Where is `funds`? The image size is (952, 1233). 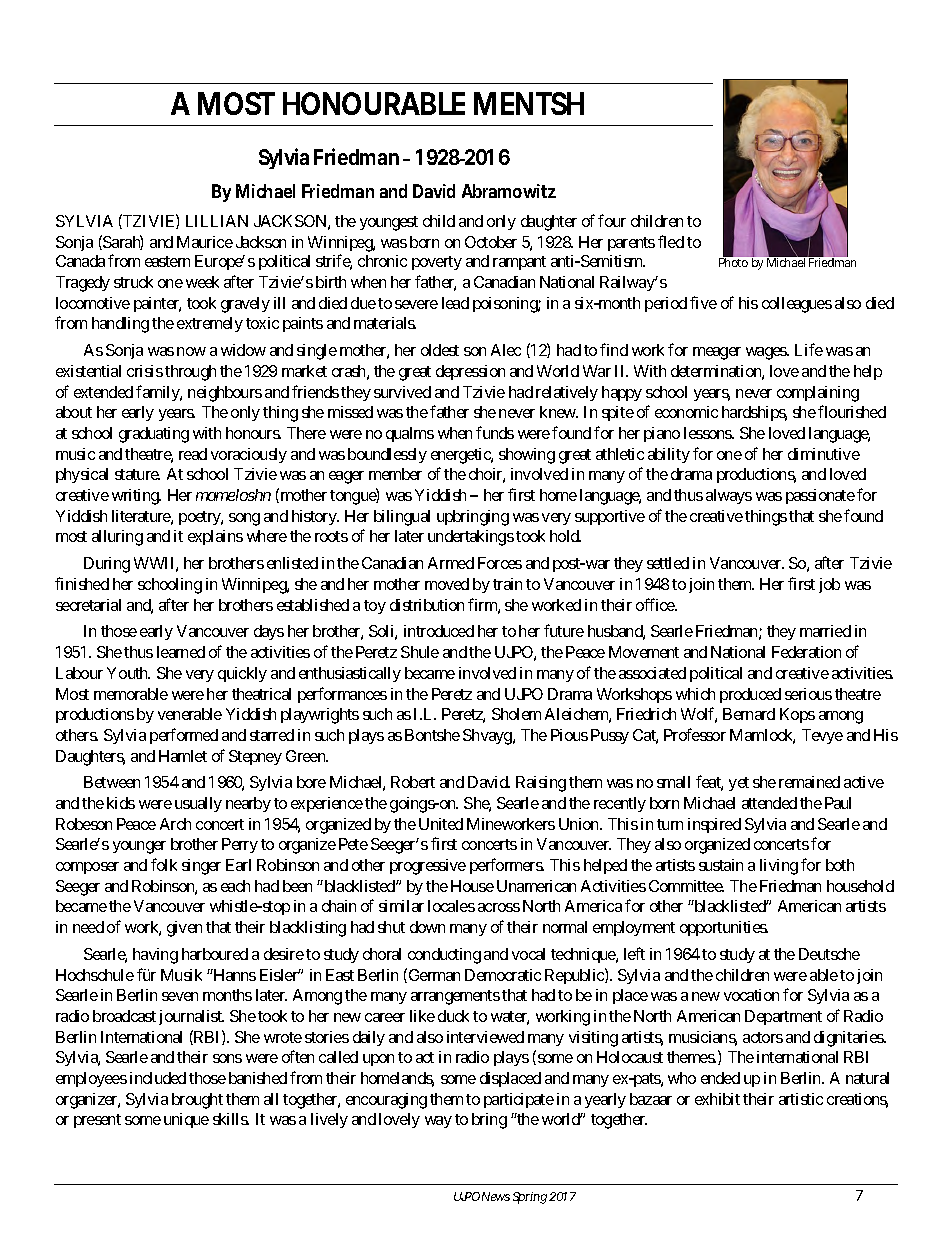 funds is located at coordinates (495, 432).
